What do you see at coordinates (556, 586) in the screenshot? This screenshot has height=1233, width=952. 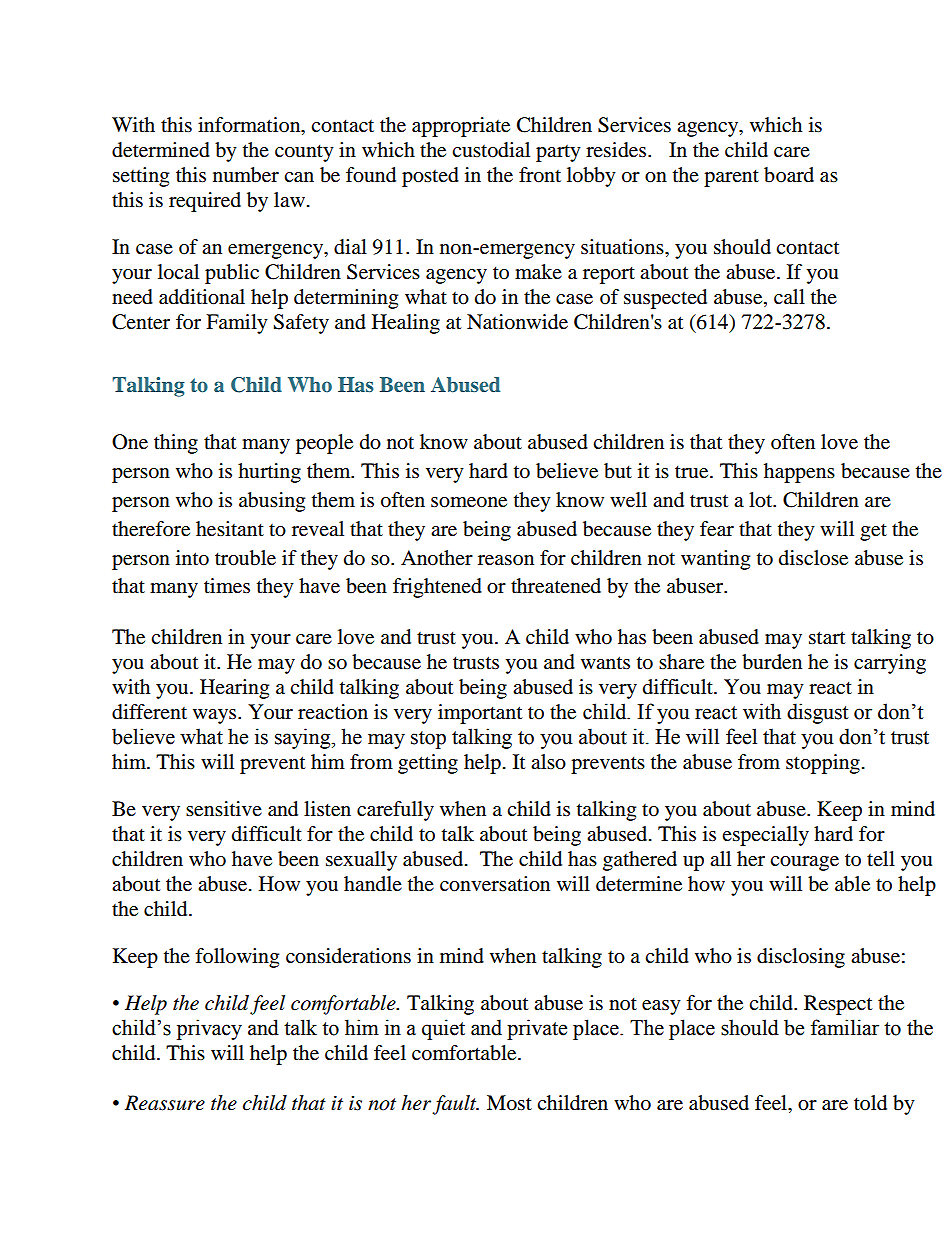 I see `threatened` at bounding box center [556, 586].
